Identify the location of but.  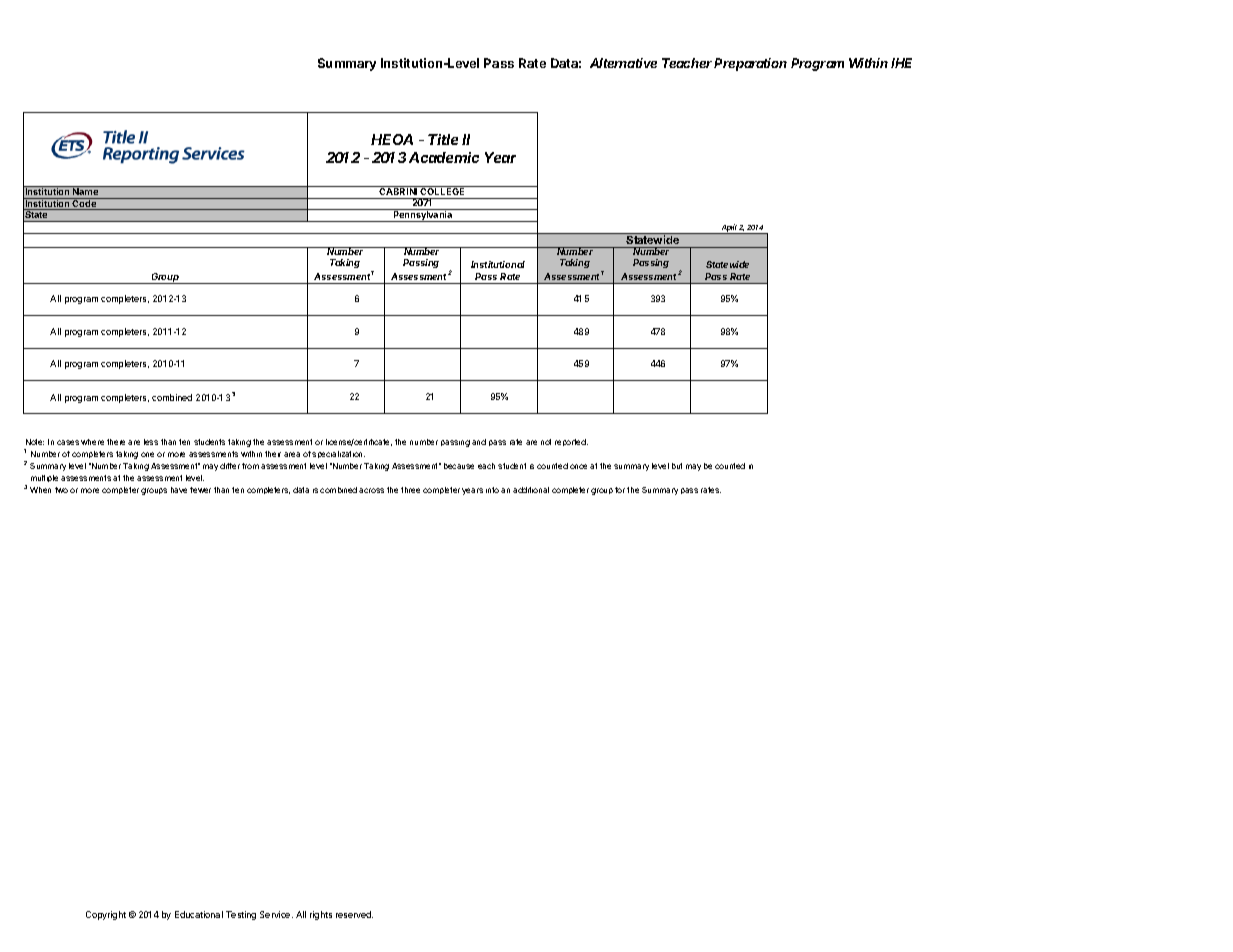
(677, 466).
